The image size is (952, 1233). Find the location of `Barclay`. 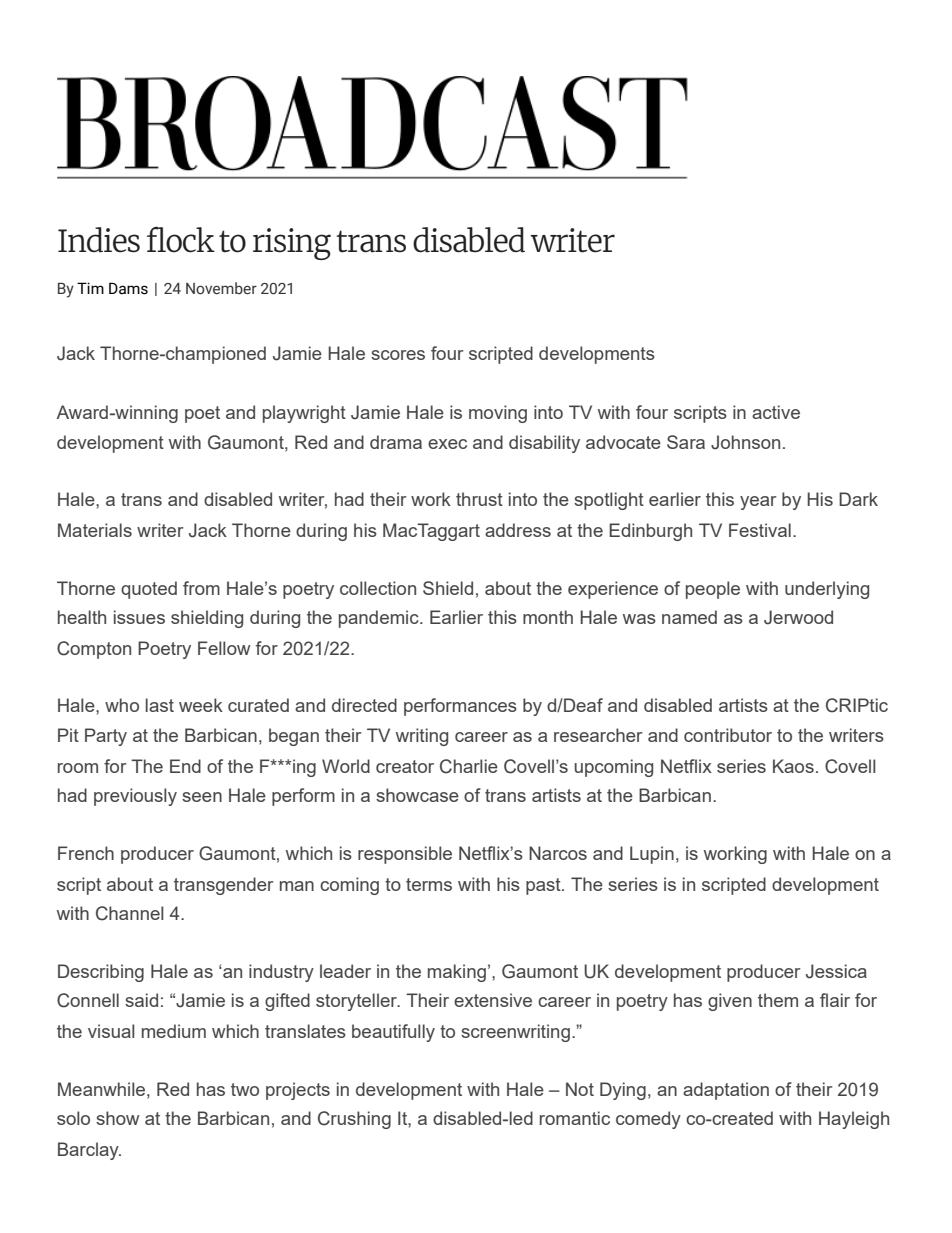

Barclay is located at coordinates (89, 1151).
